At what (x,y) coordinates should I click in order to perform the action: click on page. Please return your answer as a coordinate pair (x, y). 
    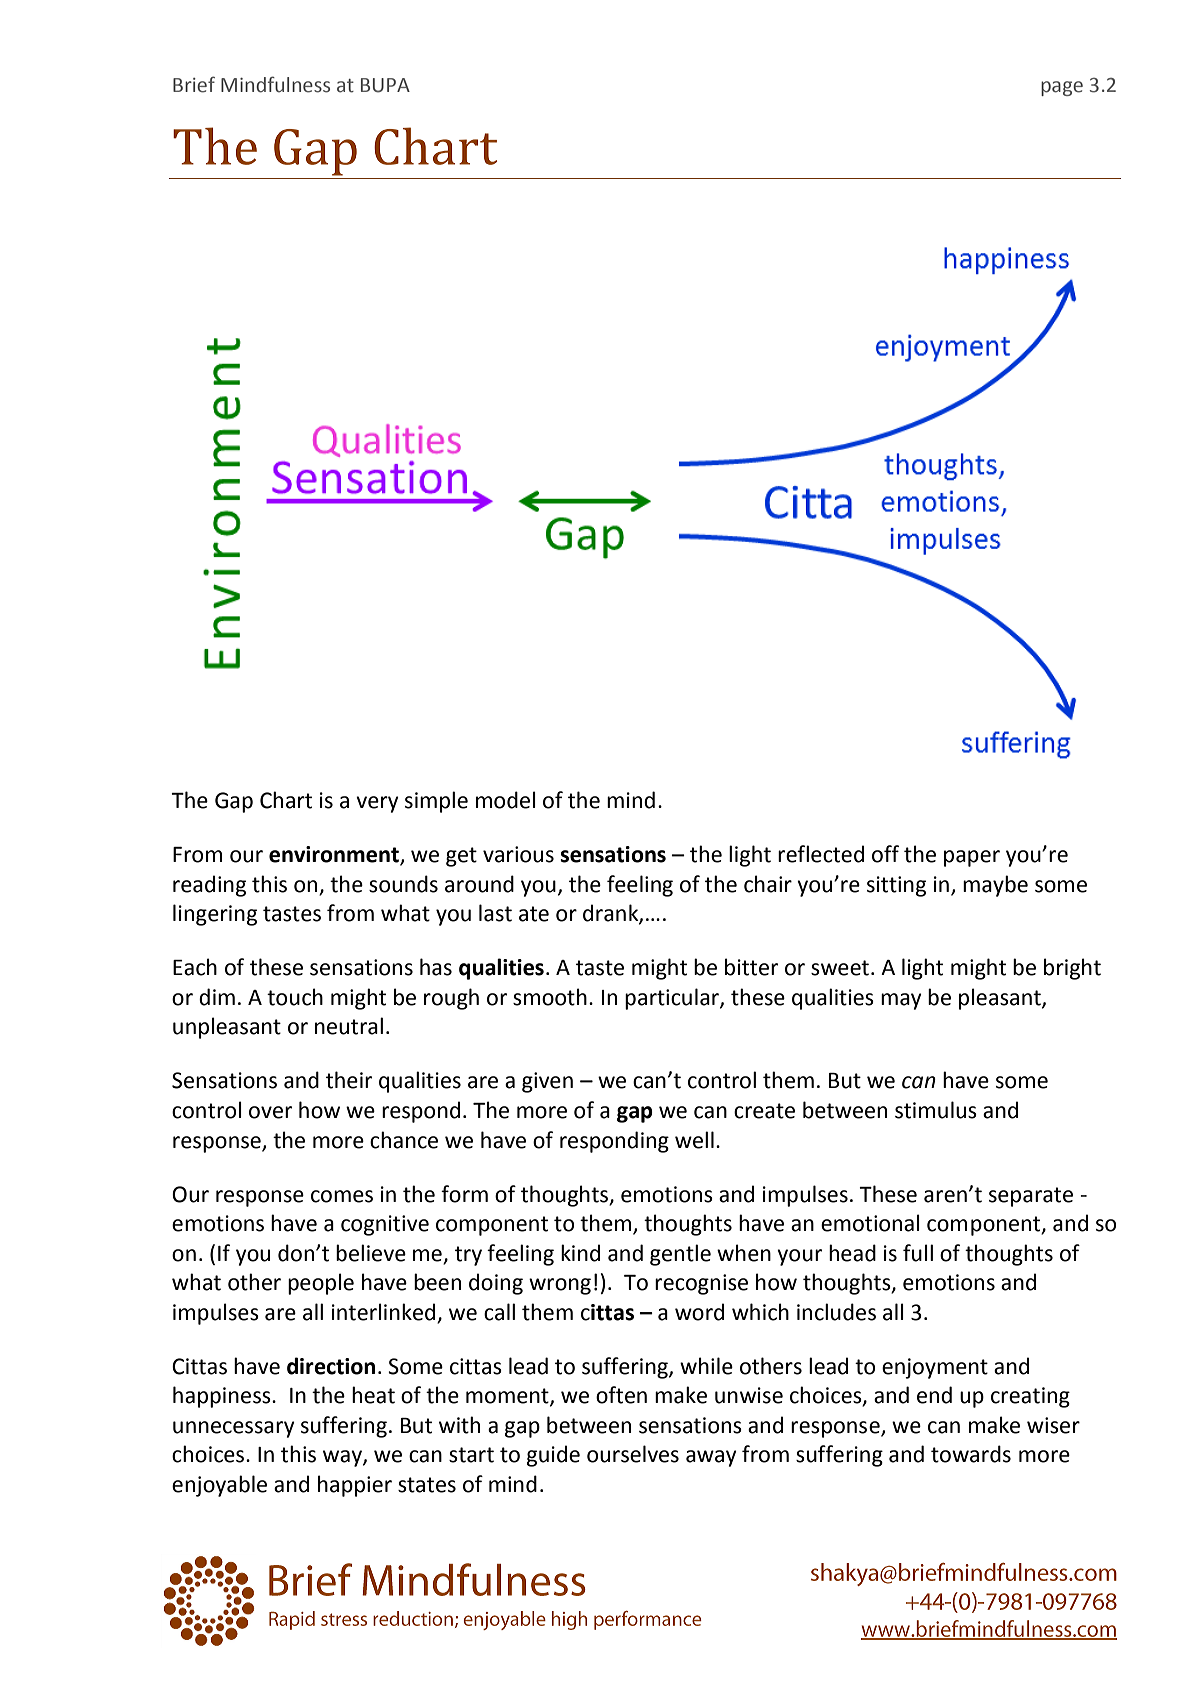
    Looking at the image, I should click on (1062, 88).
